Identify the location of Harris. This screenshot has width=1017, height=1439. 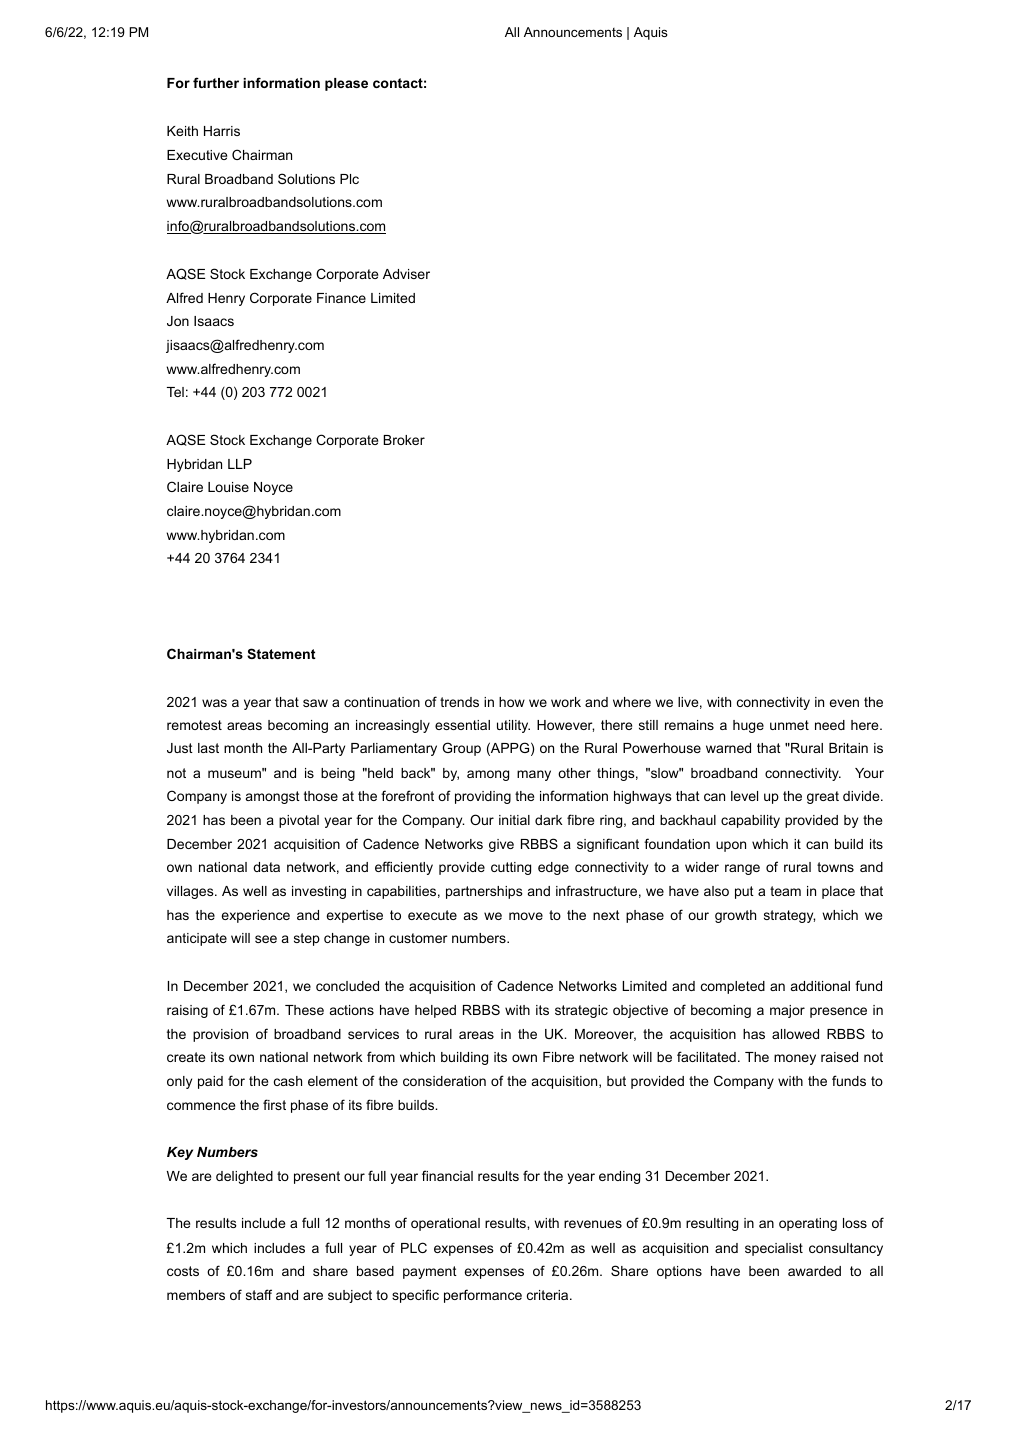
(222, 131).
